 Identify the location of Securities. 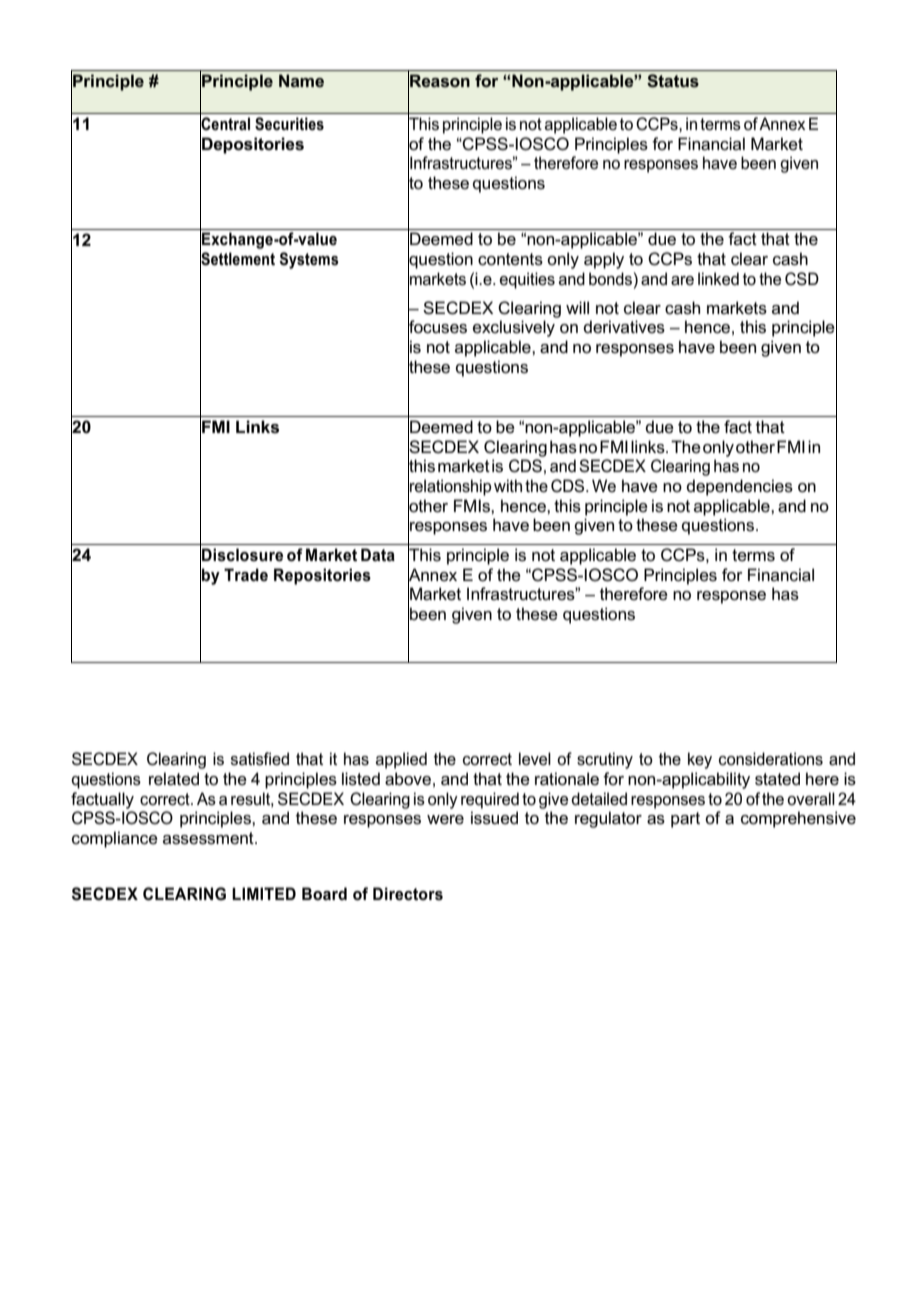
(289, 124).
